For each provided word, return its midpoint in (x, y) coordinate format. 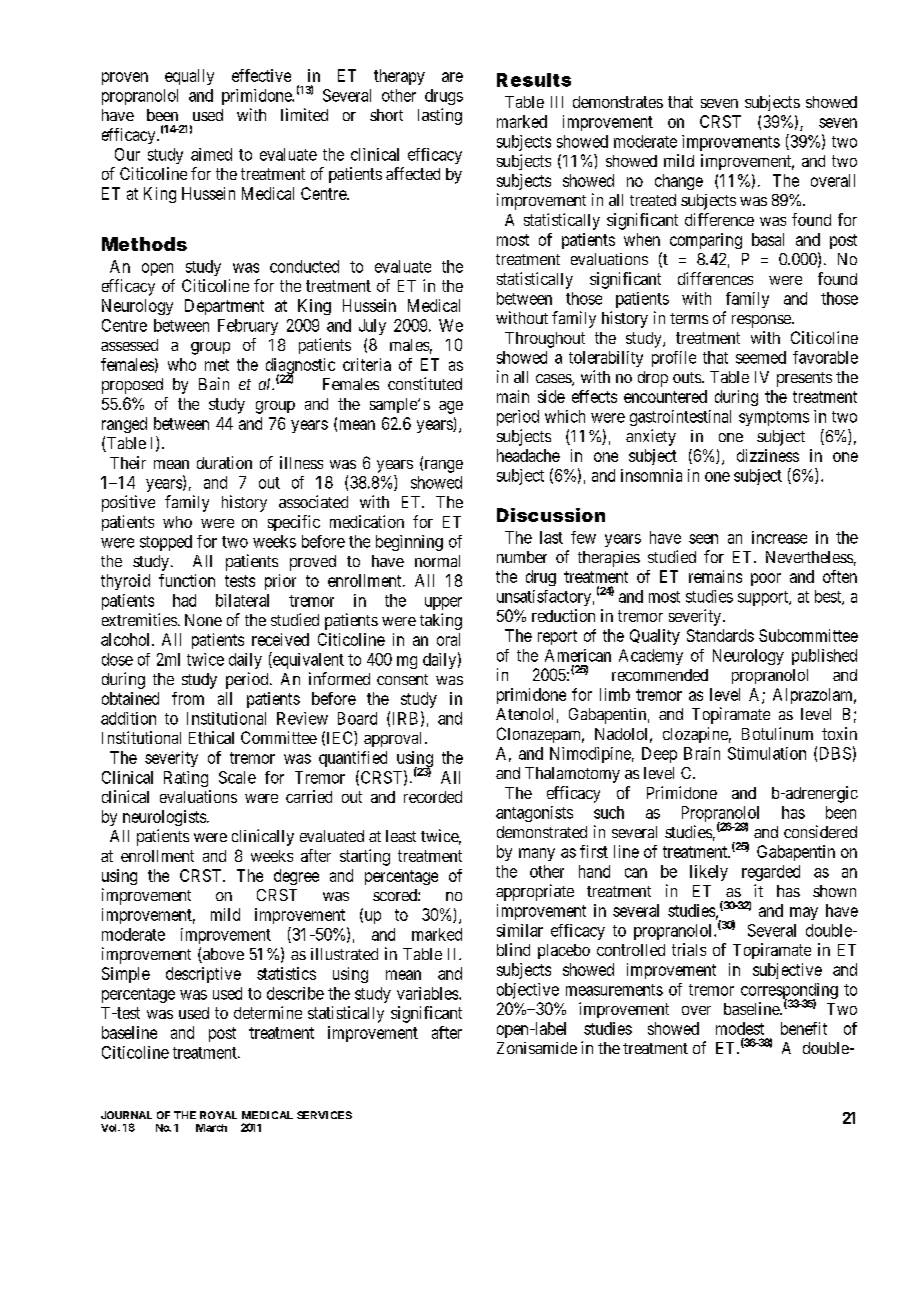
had (184, 600)
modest (740, 1028)
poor (766, 579)
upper (443, 603)
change (679, 182)
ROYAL (218, 1115)
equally (189, 77)
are (452, 77)
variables (428, 993)
